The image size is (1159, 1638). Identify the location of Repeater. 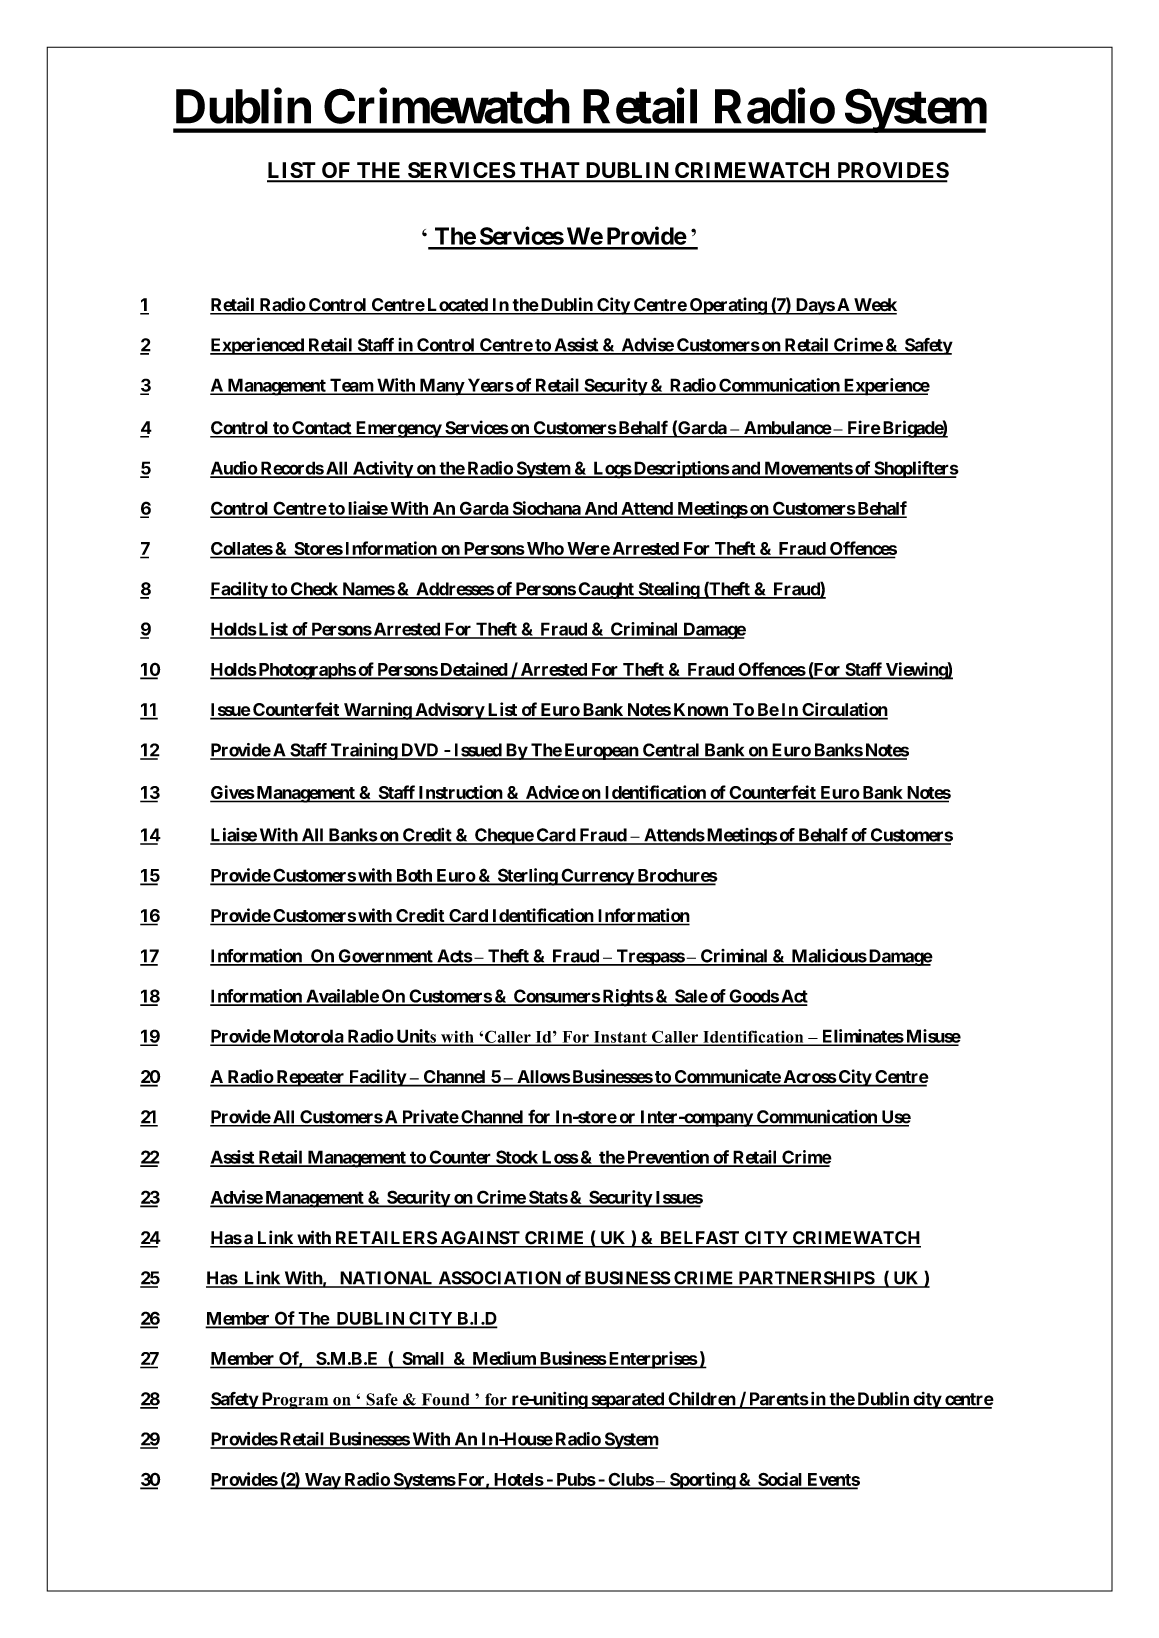
(310, 1078).
